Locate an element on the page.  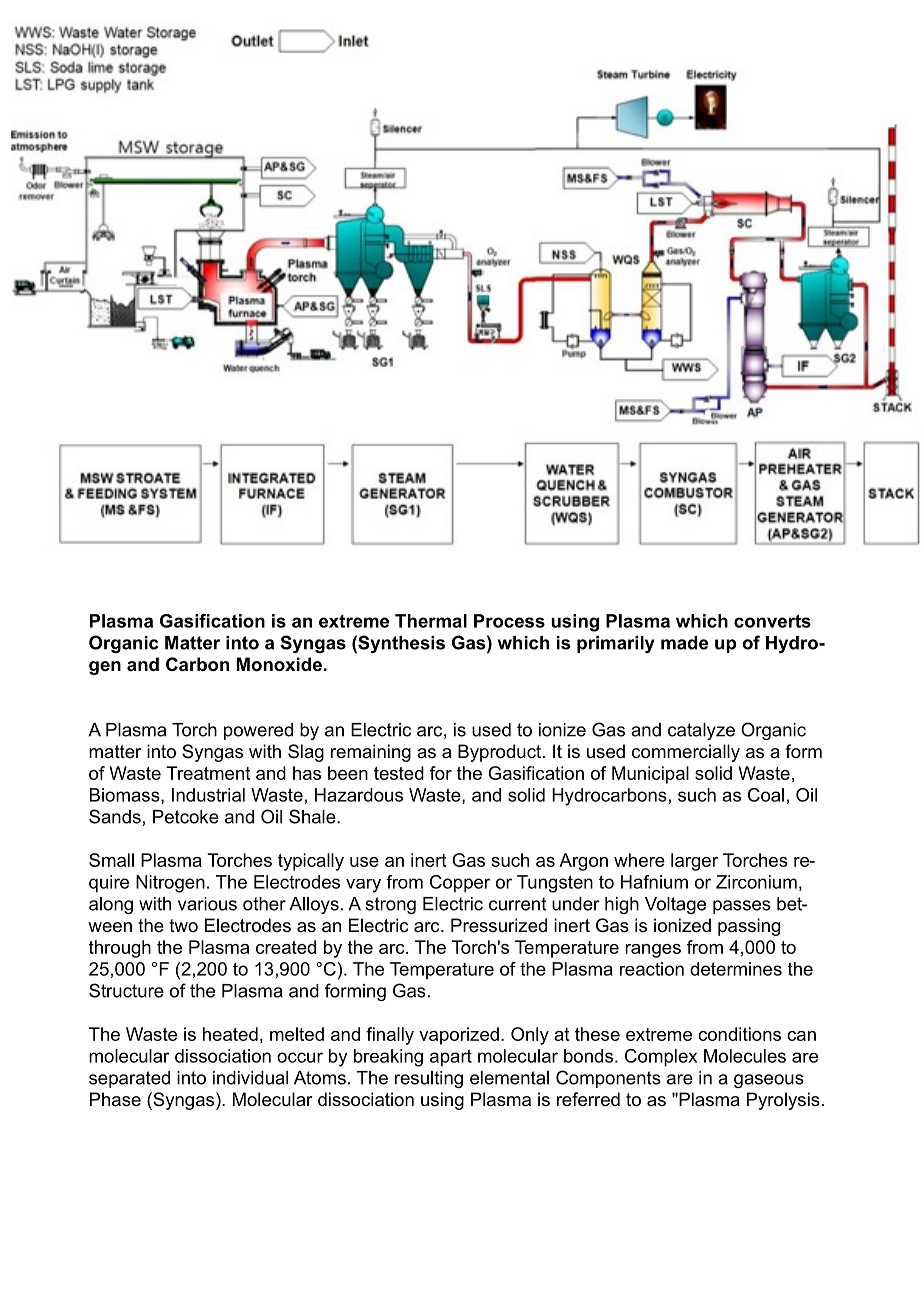
gaseous is located at coordinates (769, 1081).
